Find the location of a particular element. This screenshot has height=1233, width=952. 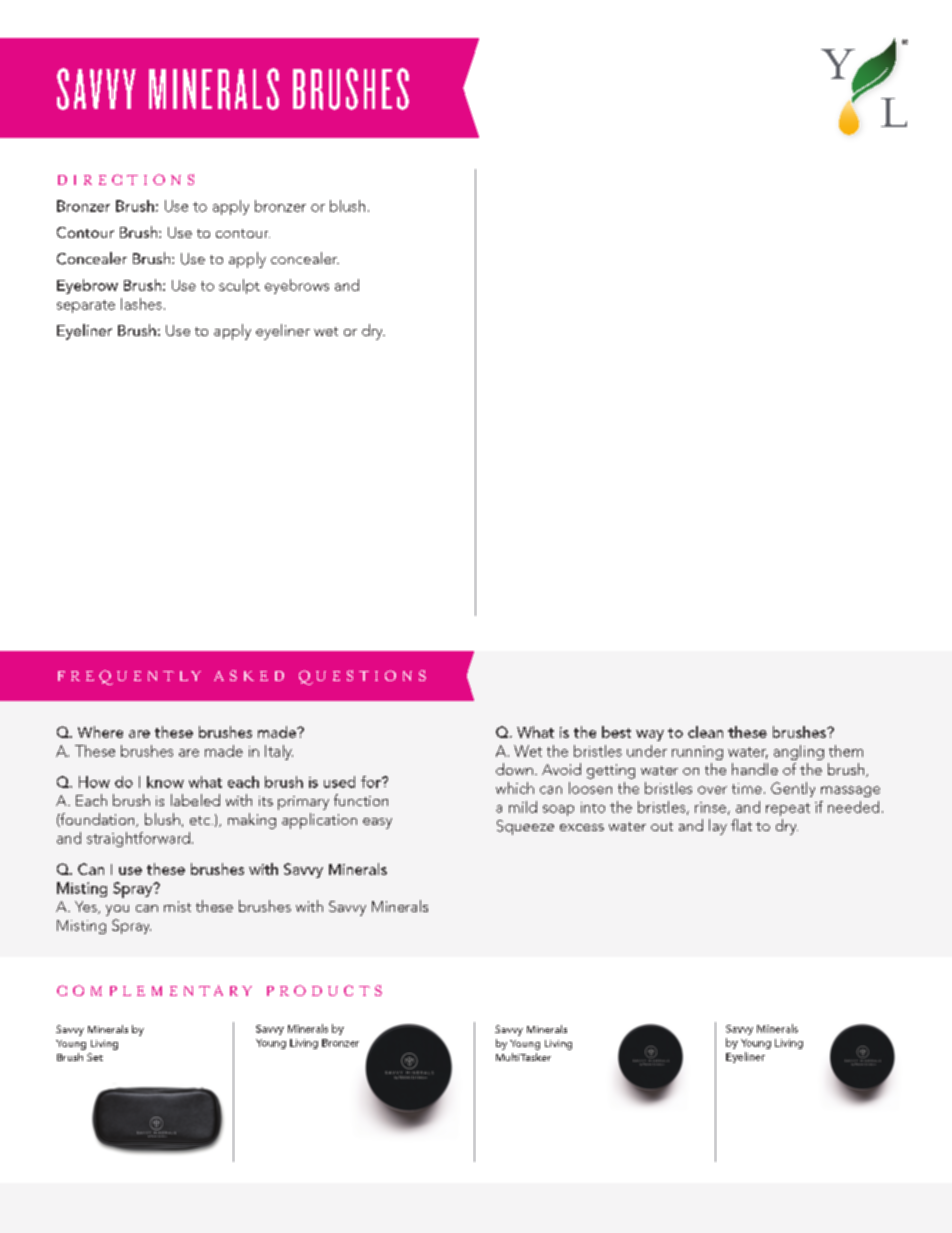

Set is located at coordinates (95, 1057).
